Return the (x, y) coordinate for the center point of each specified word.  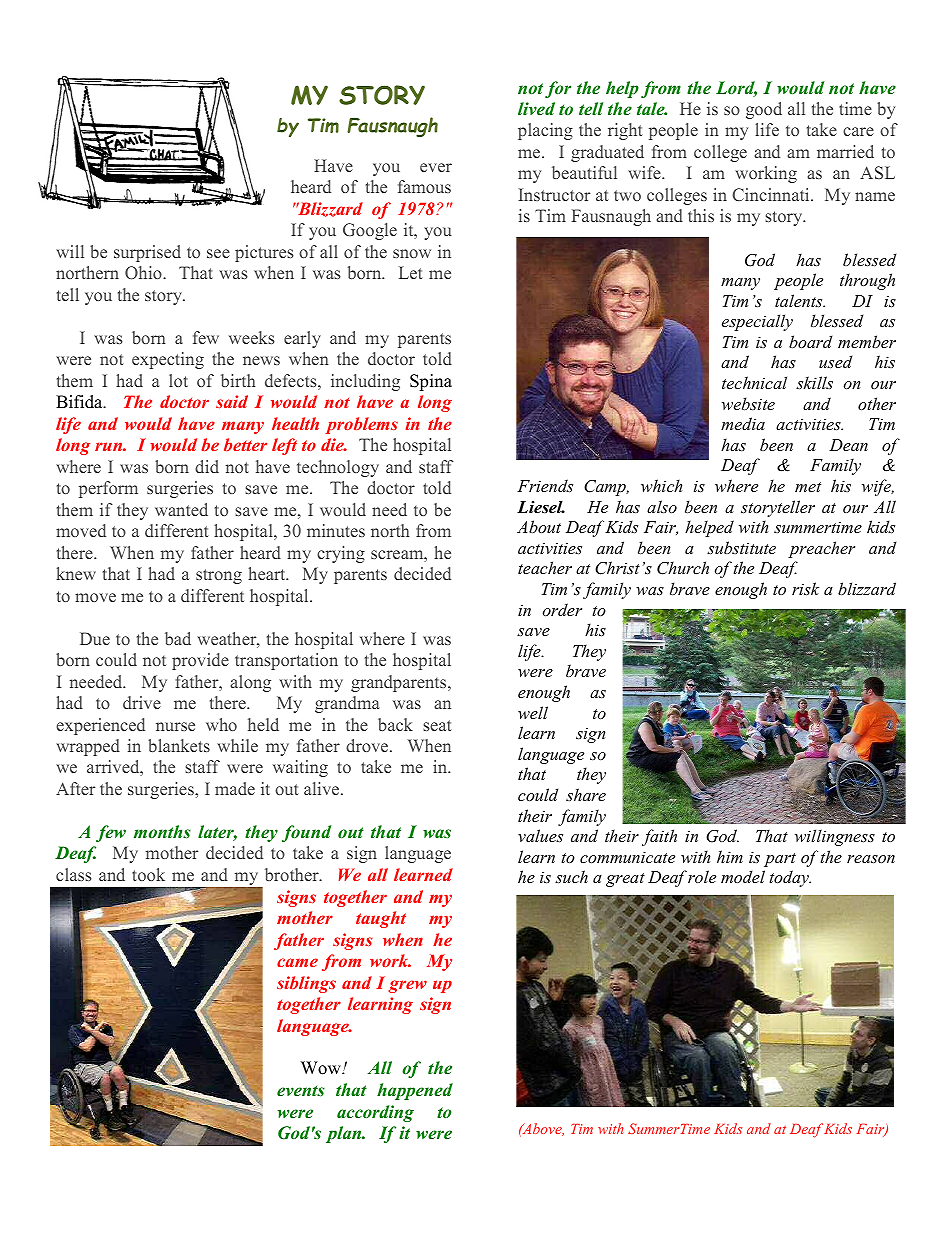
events (301, 1091)
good (764, 110)
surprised (147, 253)
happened (415, 1091)
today (790, 878)
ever (436, 167)
